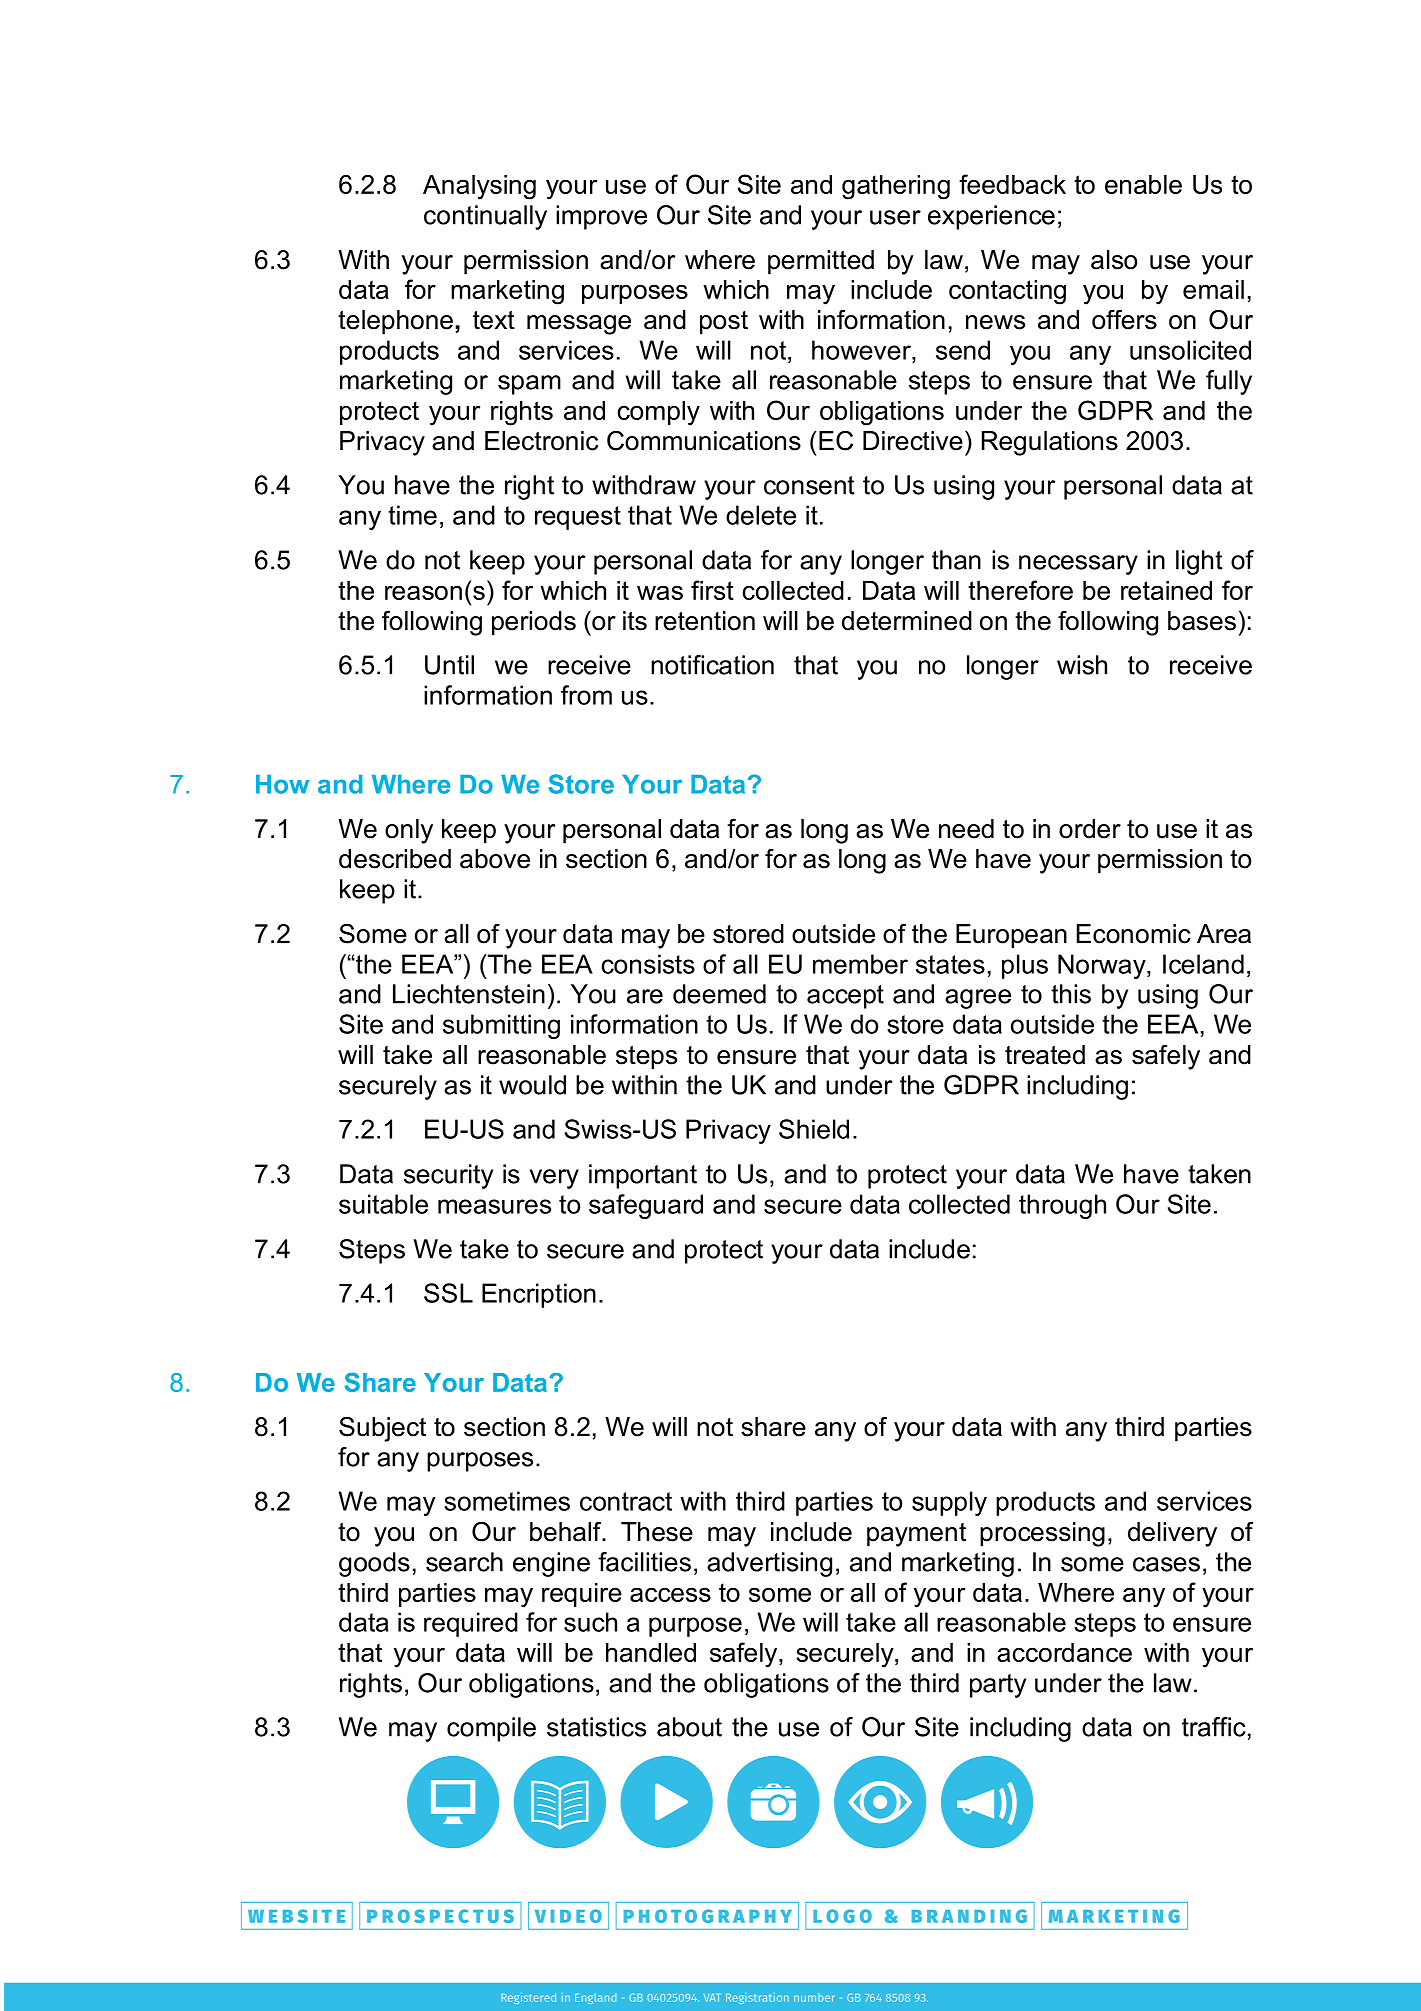 Image resolution: width=1421 pixels, height=2011 pixels. What do you see at coordinates (485, 217) in the page?
I see `continually` at bounding box center [485, 217].
